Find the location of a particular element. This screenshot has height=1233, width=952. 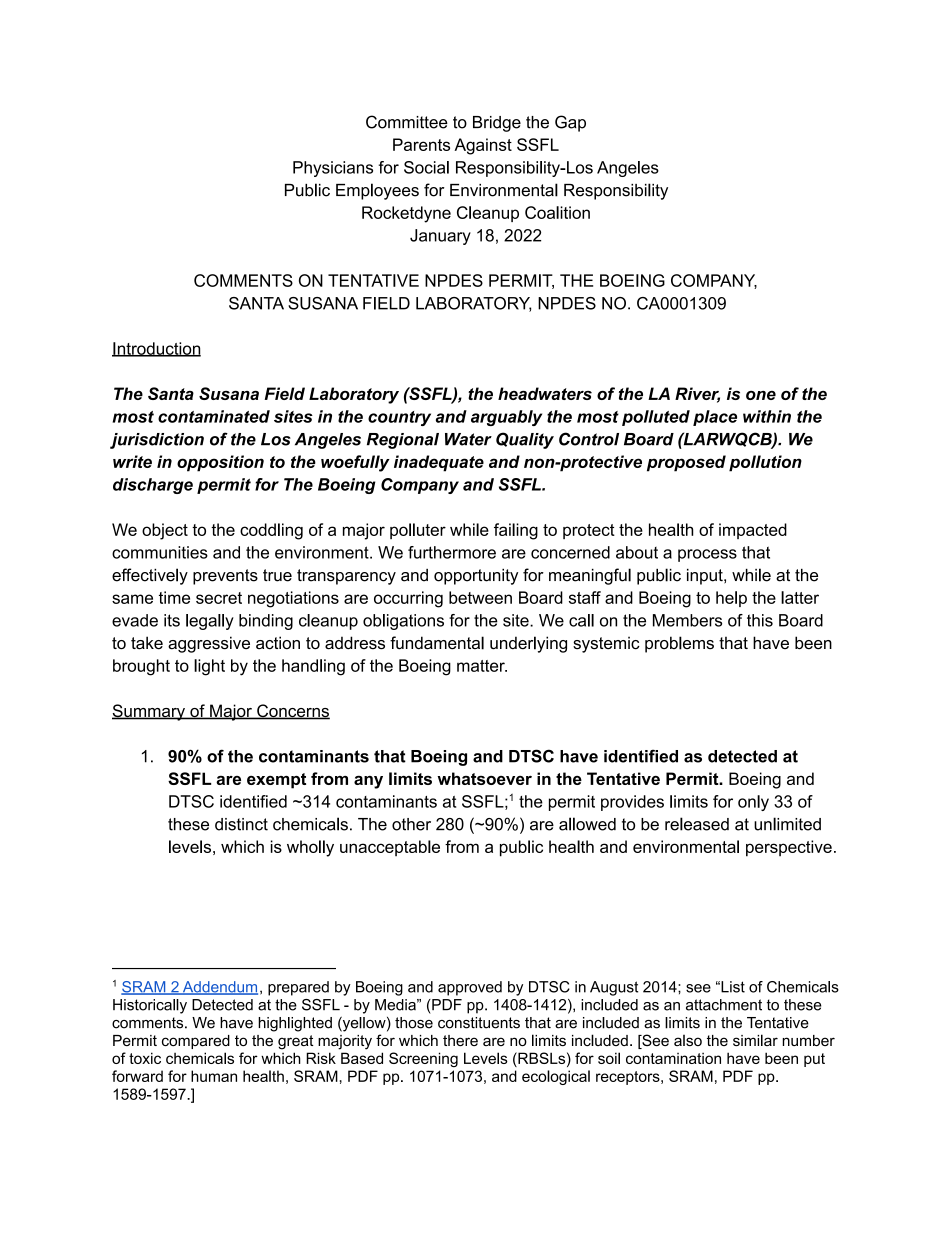

Physicians is located at coordinates (333, 169).
